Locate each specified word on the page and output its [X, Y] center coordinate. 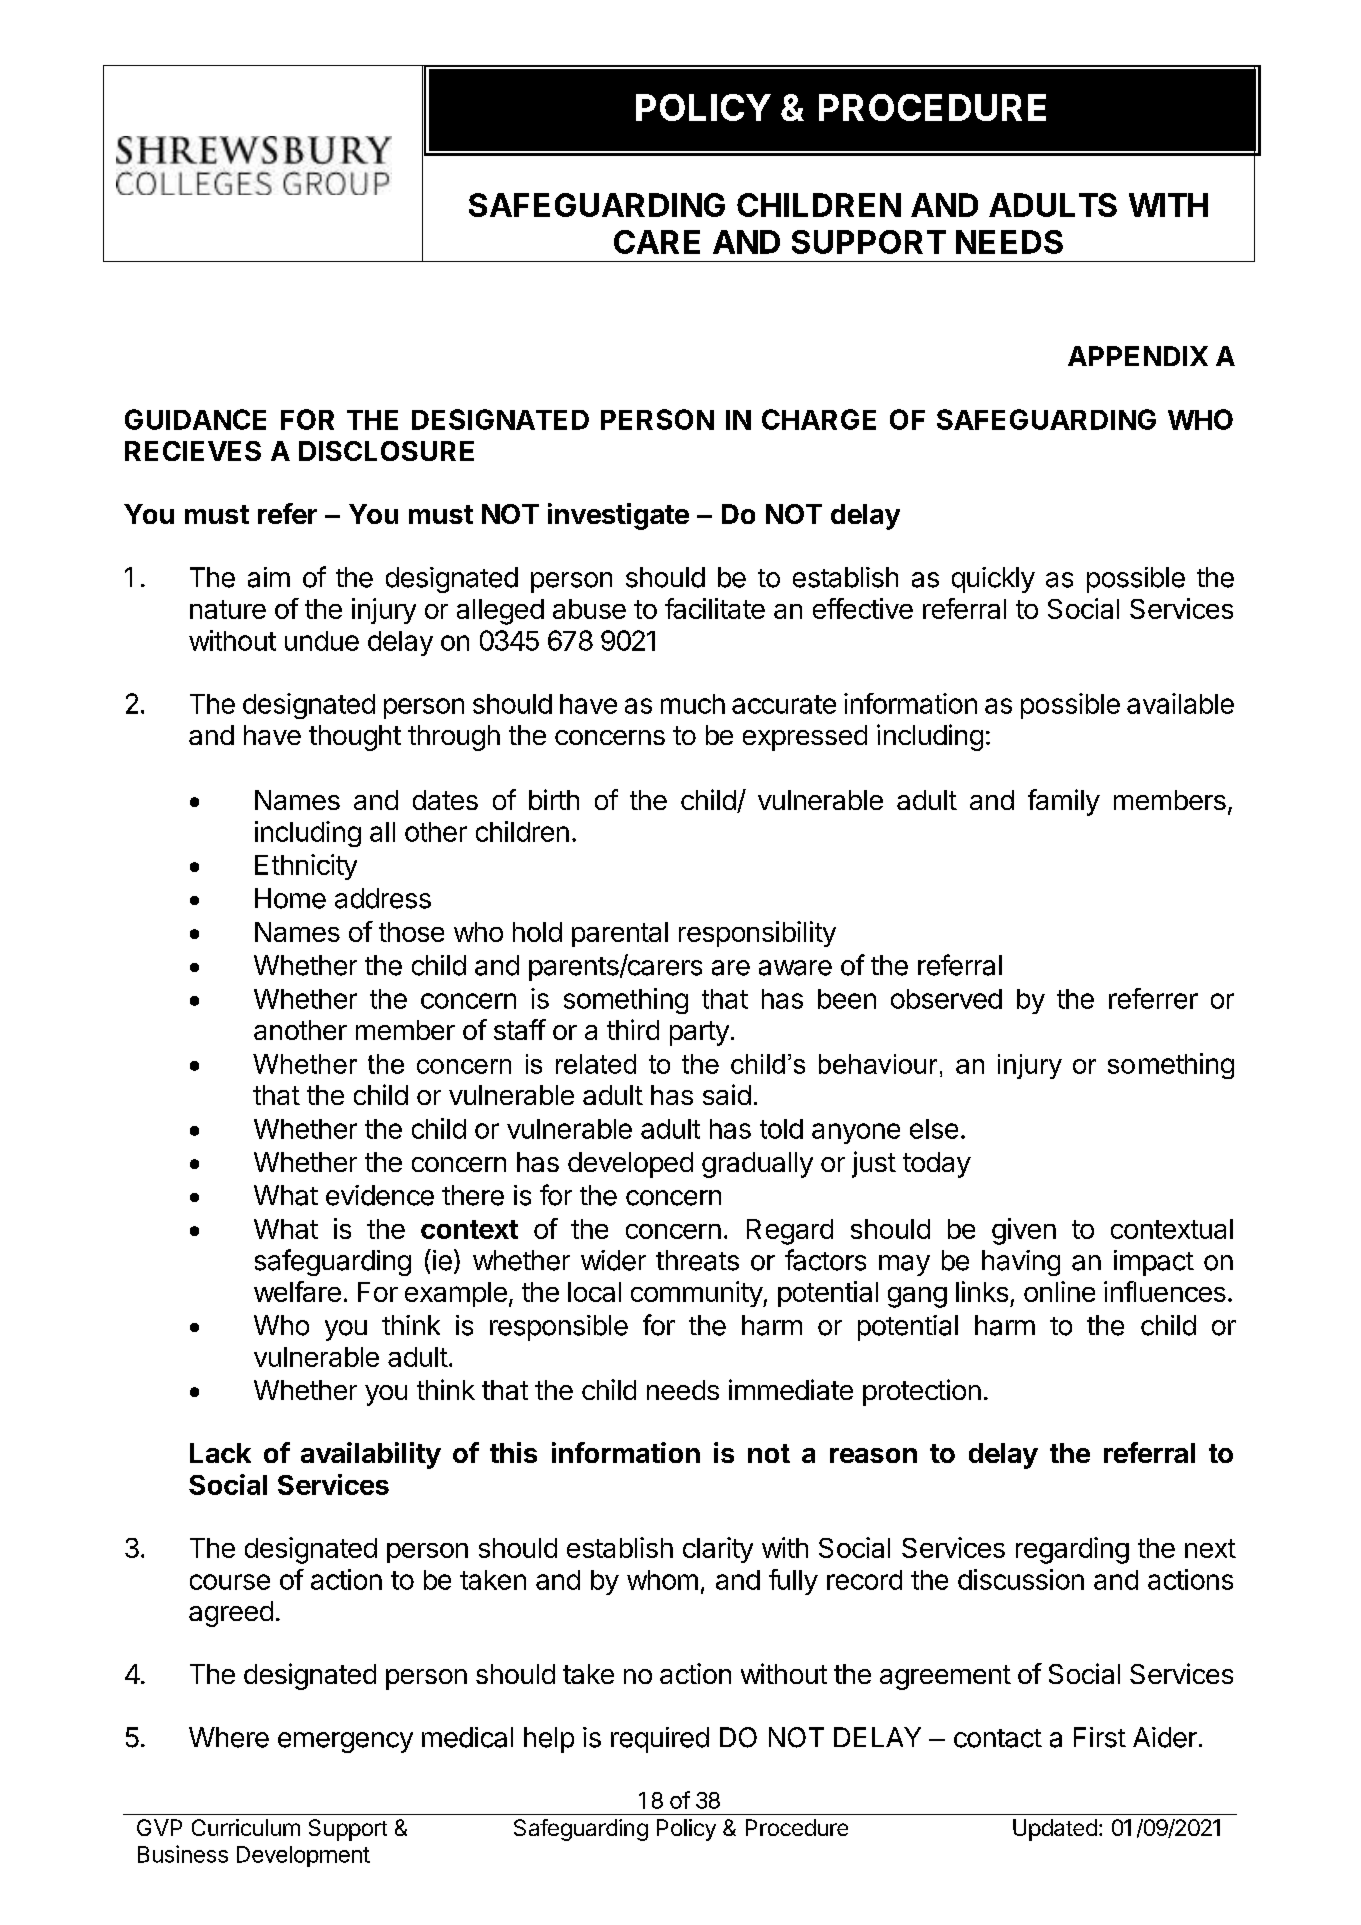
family [1064, 802]
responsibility [757, 934]
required [660, 1740]
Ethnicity [306, 867]
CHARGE [819, 419]
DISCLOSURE [386, 451]
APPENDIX [1138, 356]
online [1059, 1291]
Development [303, 1856]
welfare [297, 1291]
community [697, 1294]
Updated [1055, 1830]
